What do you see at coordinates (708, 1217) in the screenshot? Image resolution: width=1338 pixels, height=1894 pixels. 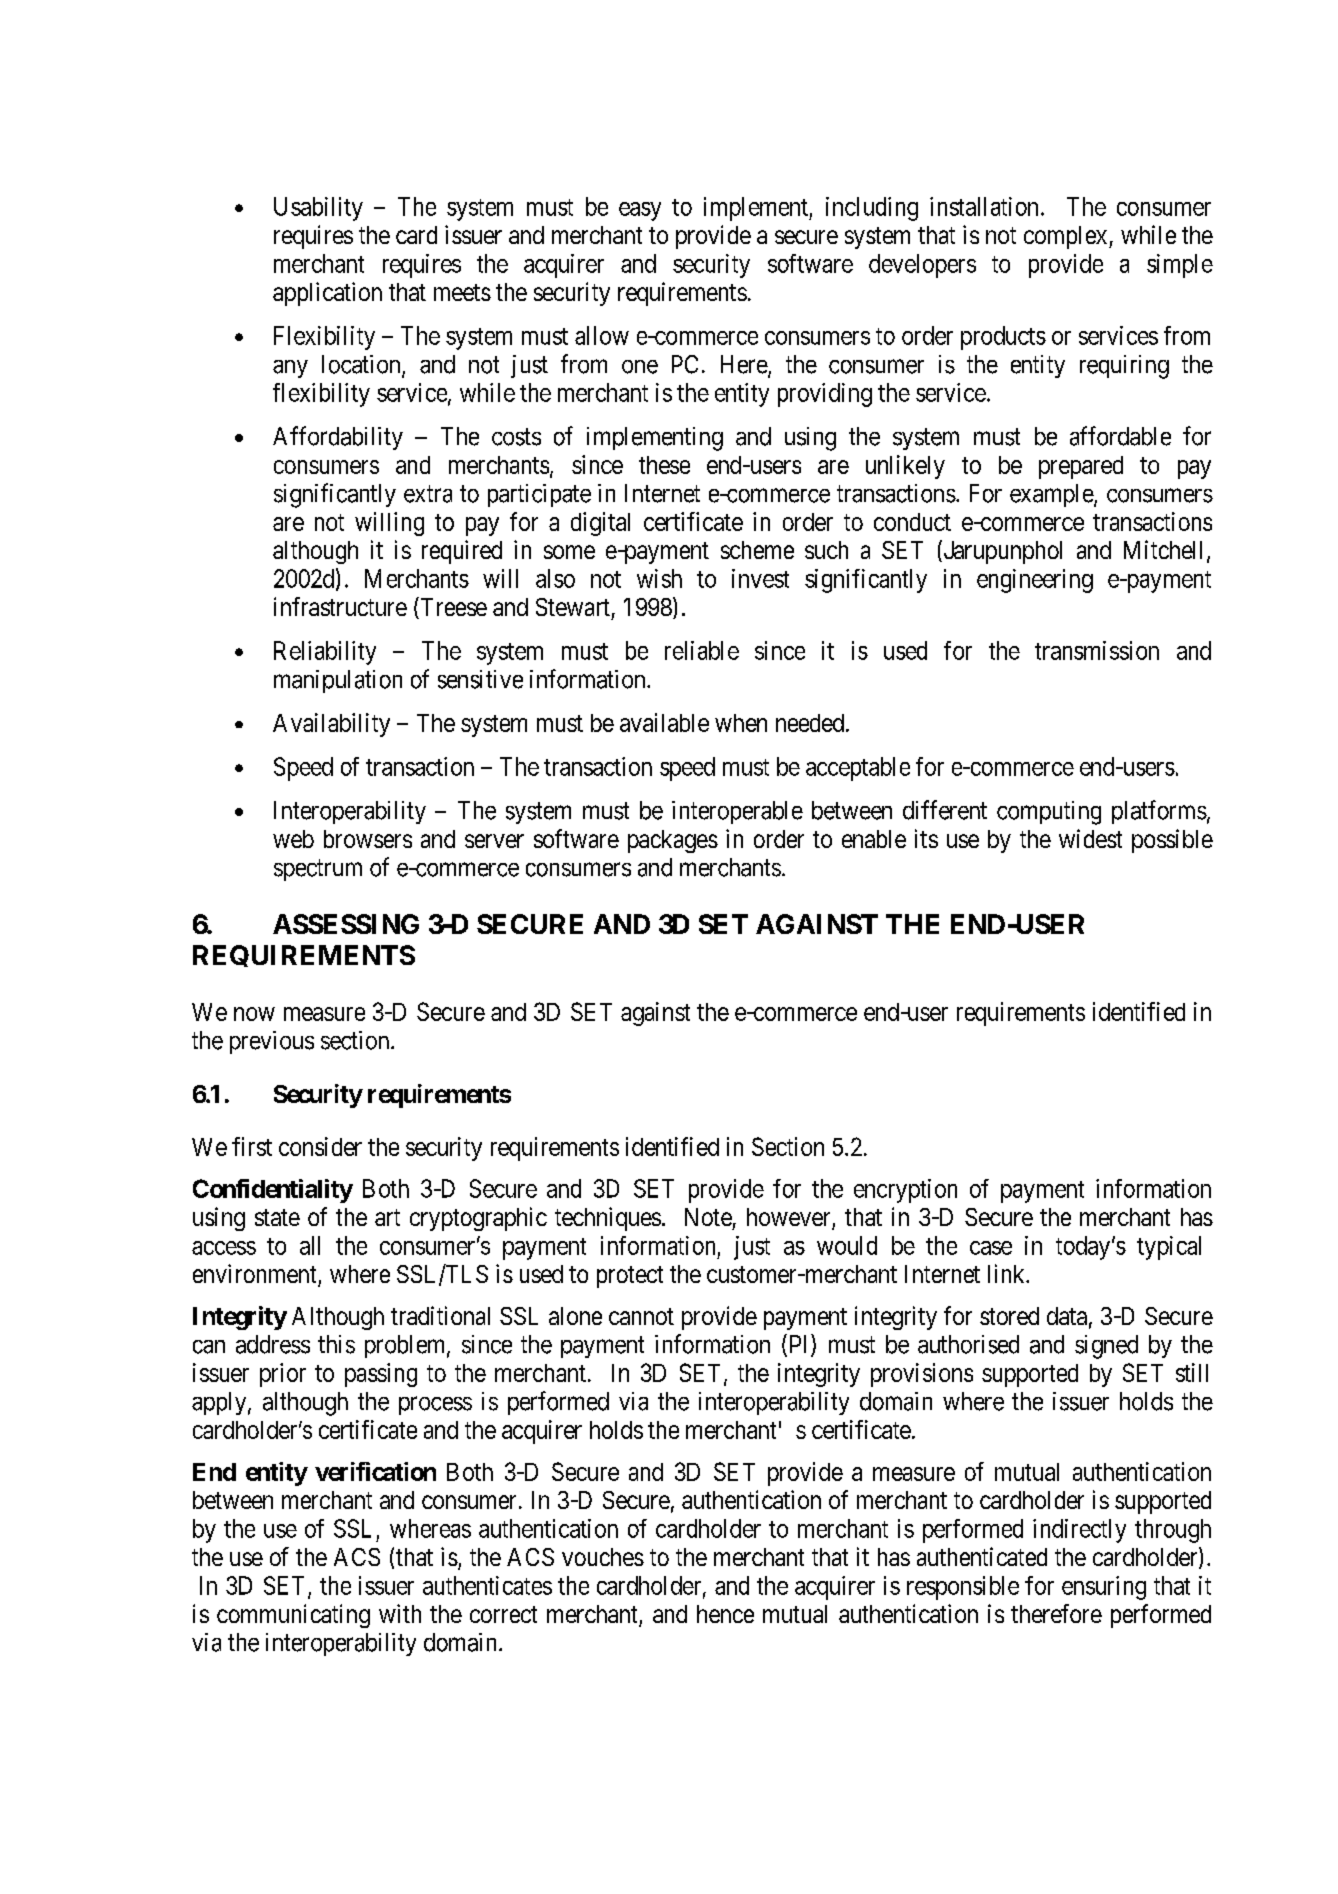 I see `Note` at bounding box center [708, 1217].
